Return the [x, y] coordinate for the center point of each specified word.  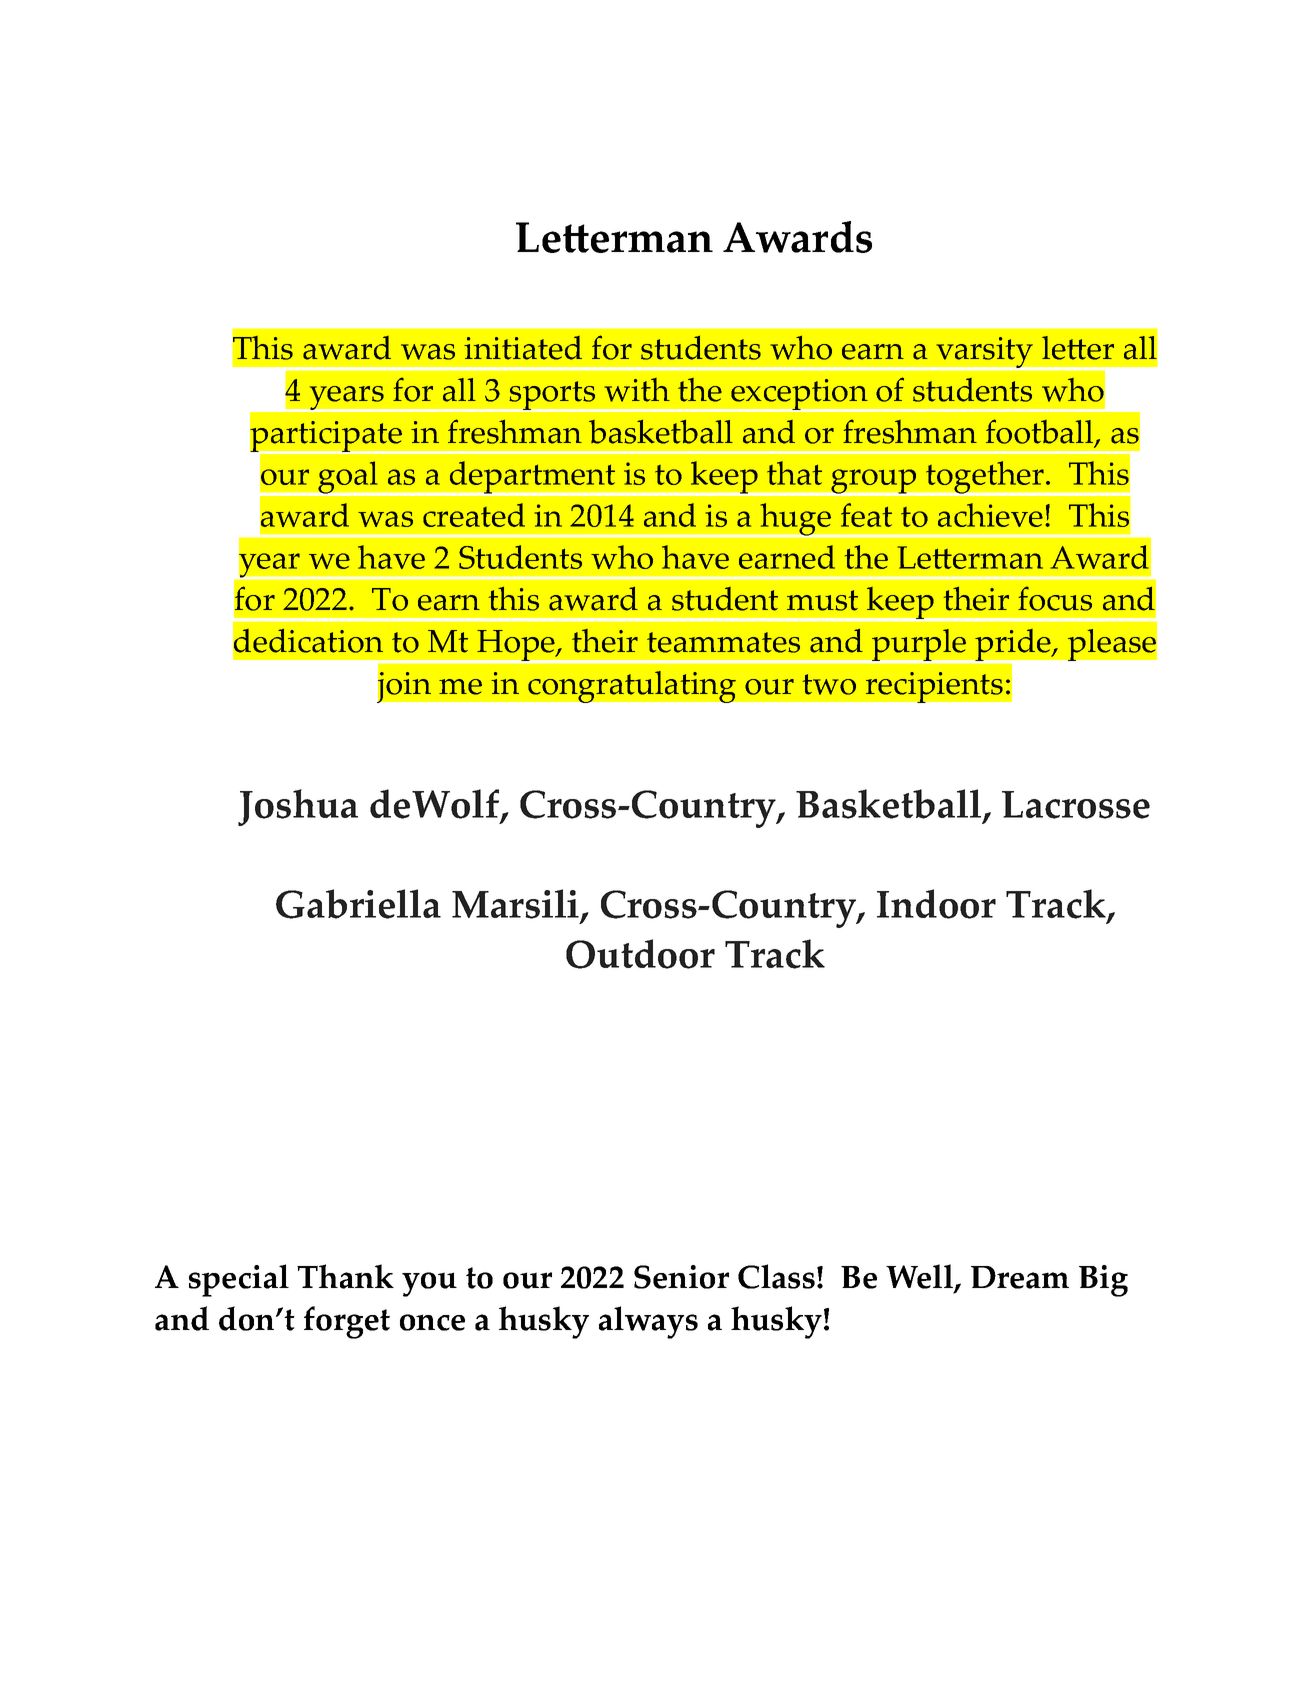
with [637, 390]
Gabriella [358, 904]
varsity [985, 353]
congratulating [632, 686]
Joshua [298, 807]
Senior [681, 1277]
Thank [345, 1276]
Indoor [936, 904]
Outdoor [640, 954]
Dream [1020, 1277]
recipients [934, 687]
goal [348, 478]
